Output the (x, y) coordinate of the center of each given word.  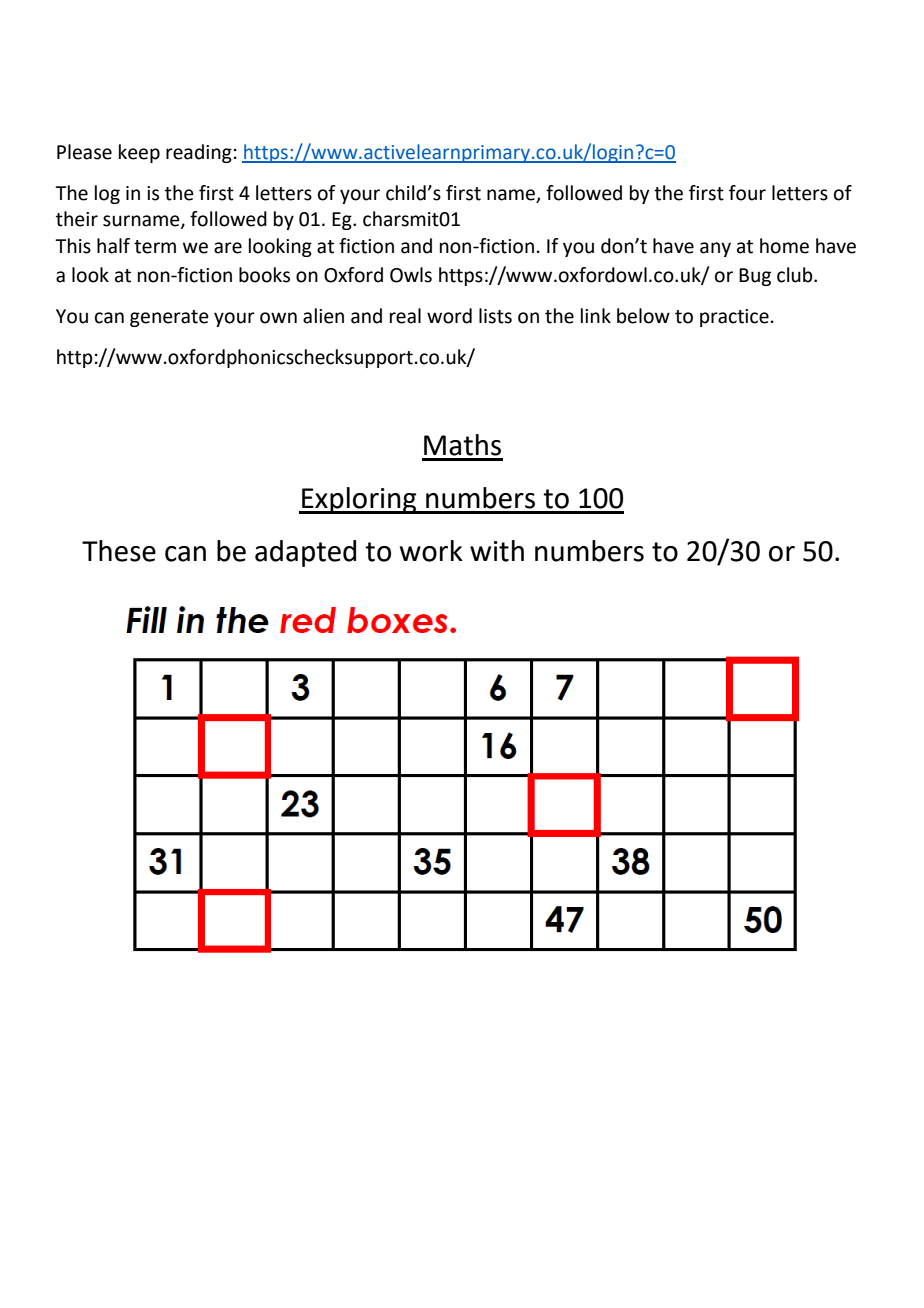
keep (139, 153)
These (119, 551)
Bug (755, 277)
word (449, 316)
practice (734, 318)
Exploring (359, 500)
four (747, 193)
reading (199, 153)
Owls (411, 275)
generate (169, 318)
